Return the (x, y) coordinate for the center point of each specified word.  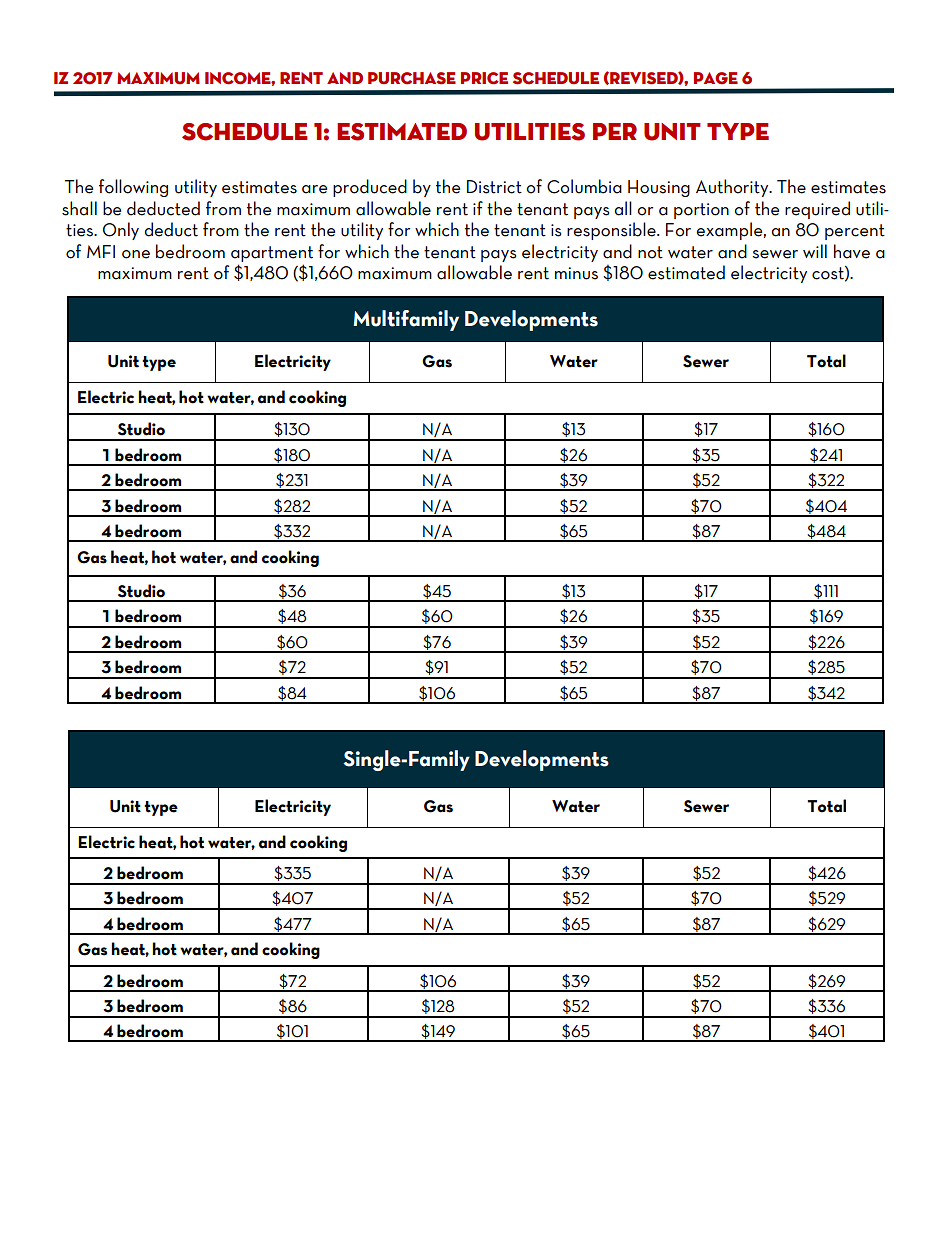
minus (576, 273)
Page (716, 78)
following (133, 188)
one (136, 254)
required (817, 210)
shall (79, 208)
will (815, 251)
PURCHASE (412, 78)
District (494, 187)
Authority (733, 188)
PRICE (484, 78)
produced (370, 188)
